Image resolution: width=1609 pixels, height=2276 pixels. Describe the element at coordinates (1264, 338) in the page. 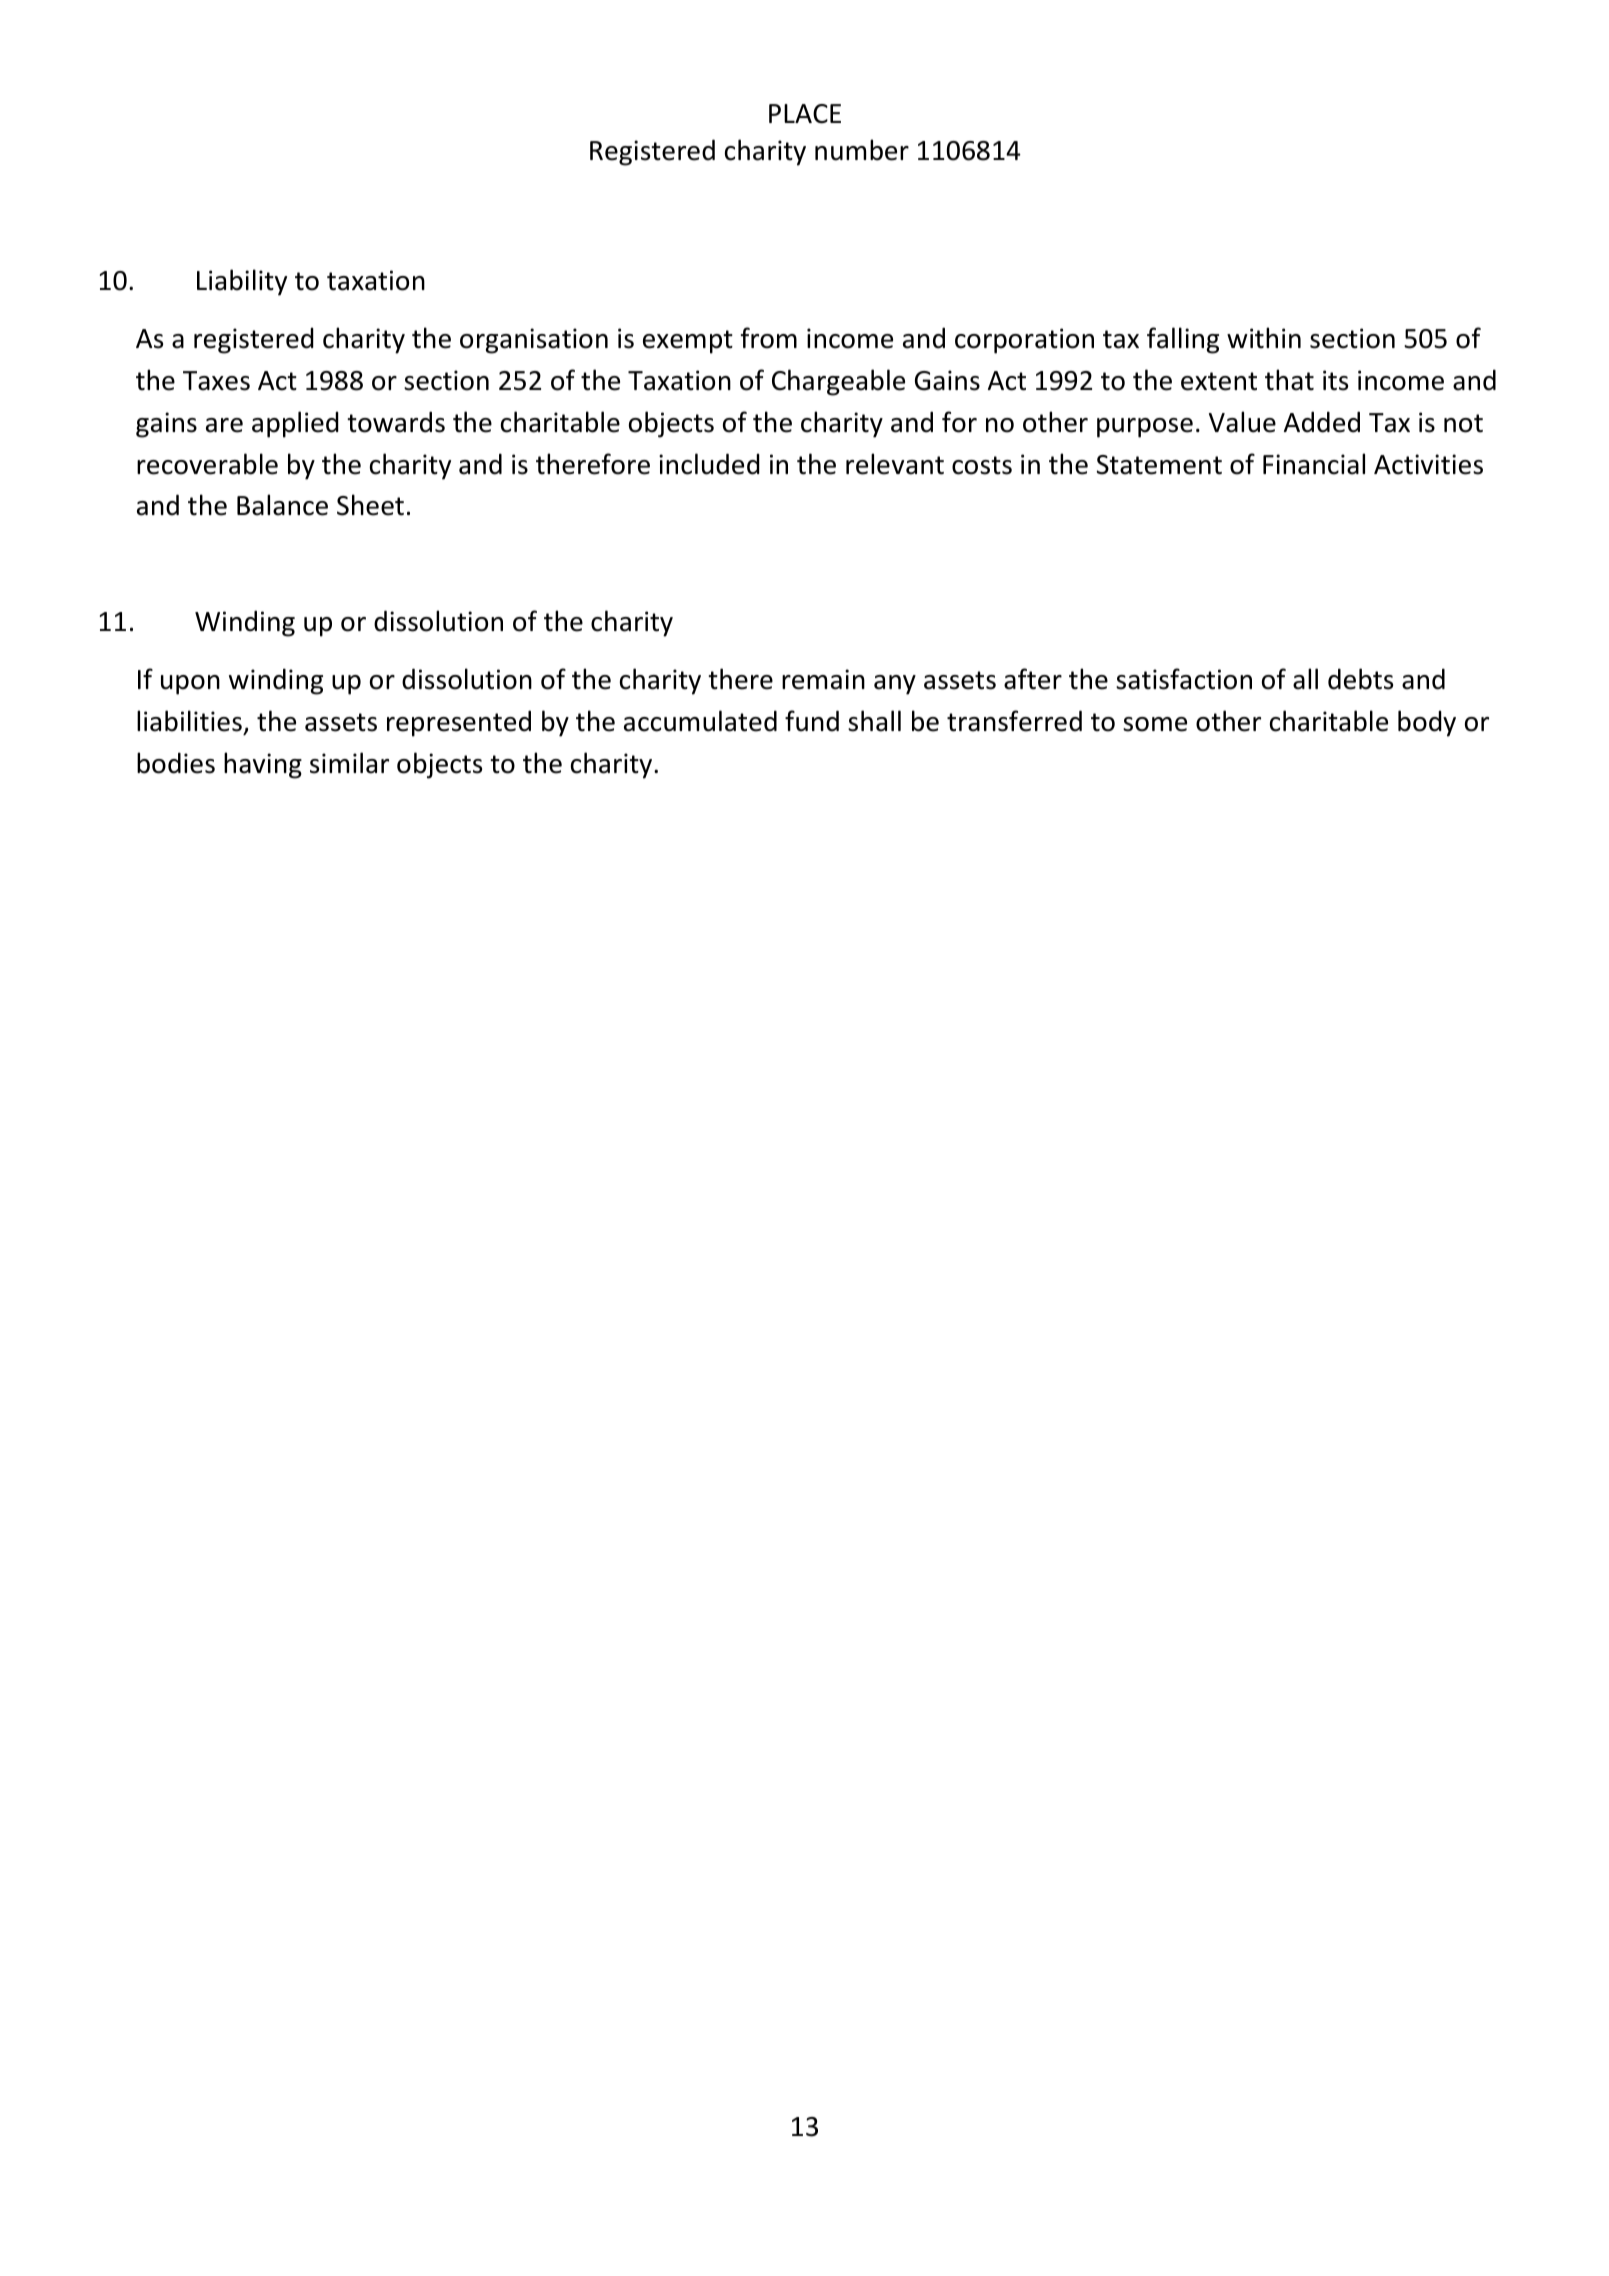

I see `within` at that location.
